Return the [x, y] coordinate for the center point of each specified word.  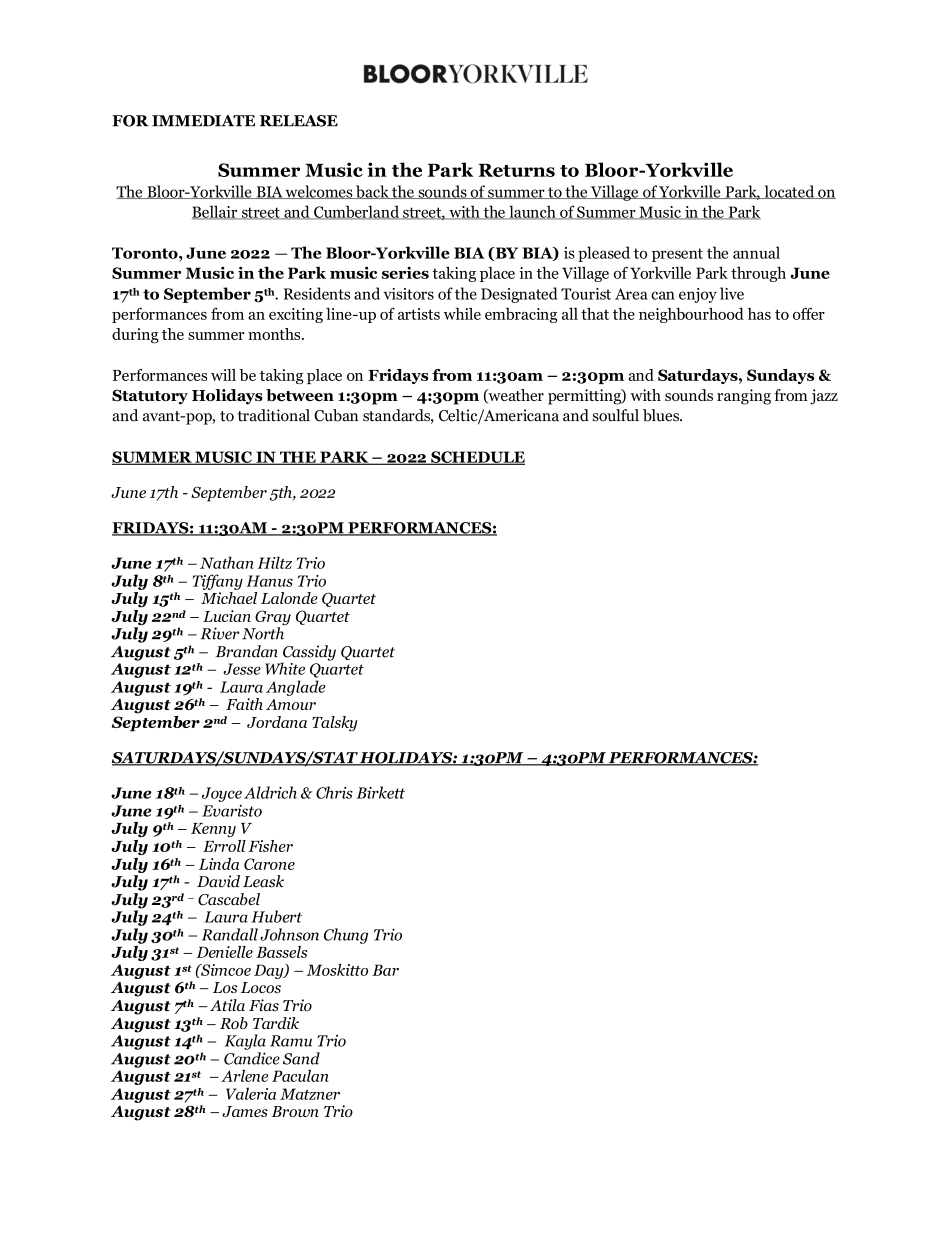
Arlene [244, 1075]
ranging [744, 397]
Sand [301, 1058]
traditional [274, 415]
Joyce [222, 794]
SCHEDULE [477, 458]
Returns [516, 170]
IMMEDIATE [203, 120]
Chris [334, 792]
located [789, 192]
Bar [385, 970]
